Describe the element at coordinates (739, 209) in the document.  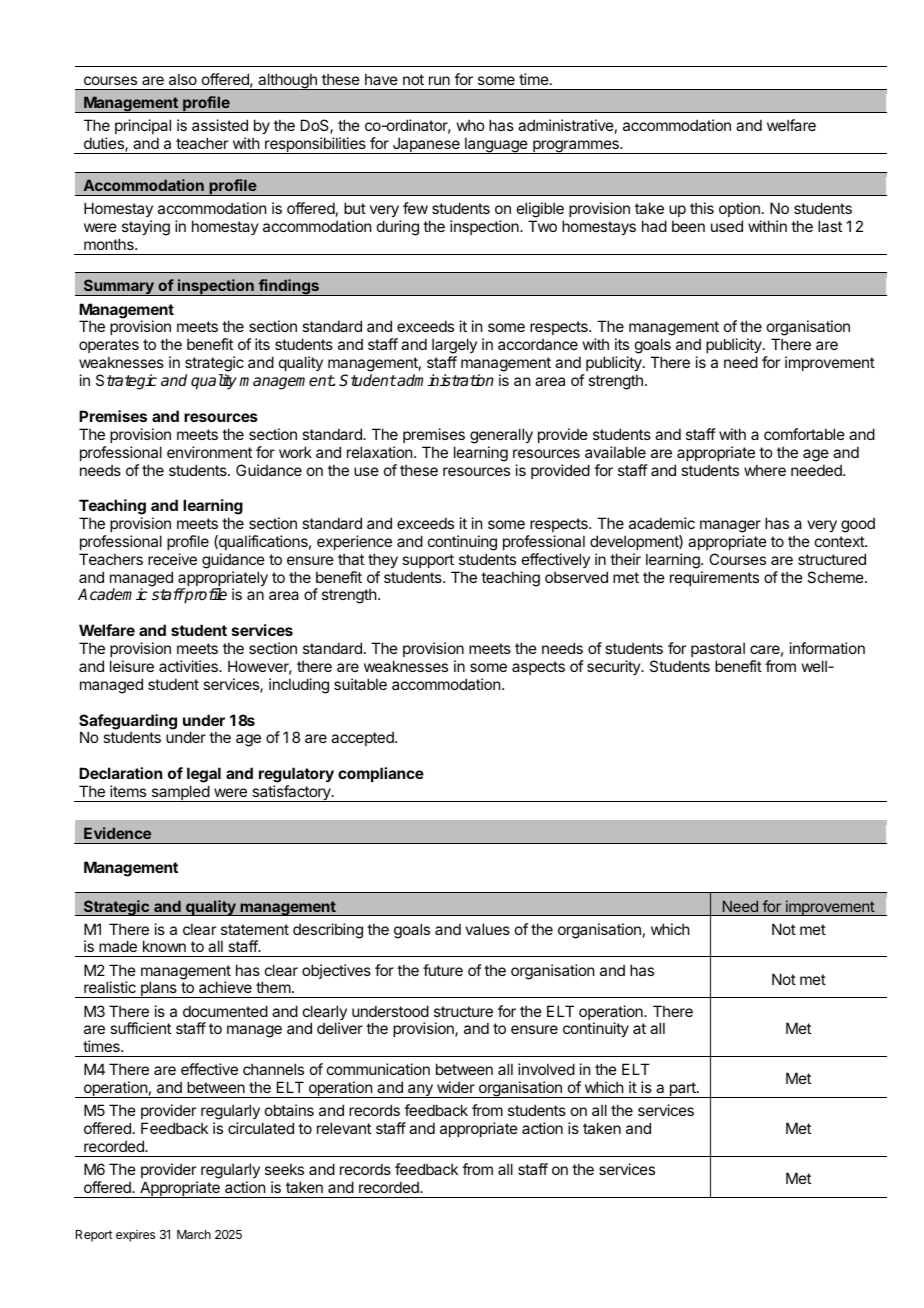
I see `option` at that location.
